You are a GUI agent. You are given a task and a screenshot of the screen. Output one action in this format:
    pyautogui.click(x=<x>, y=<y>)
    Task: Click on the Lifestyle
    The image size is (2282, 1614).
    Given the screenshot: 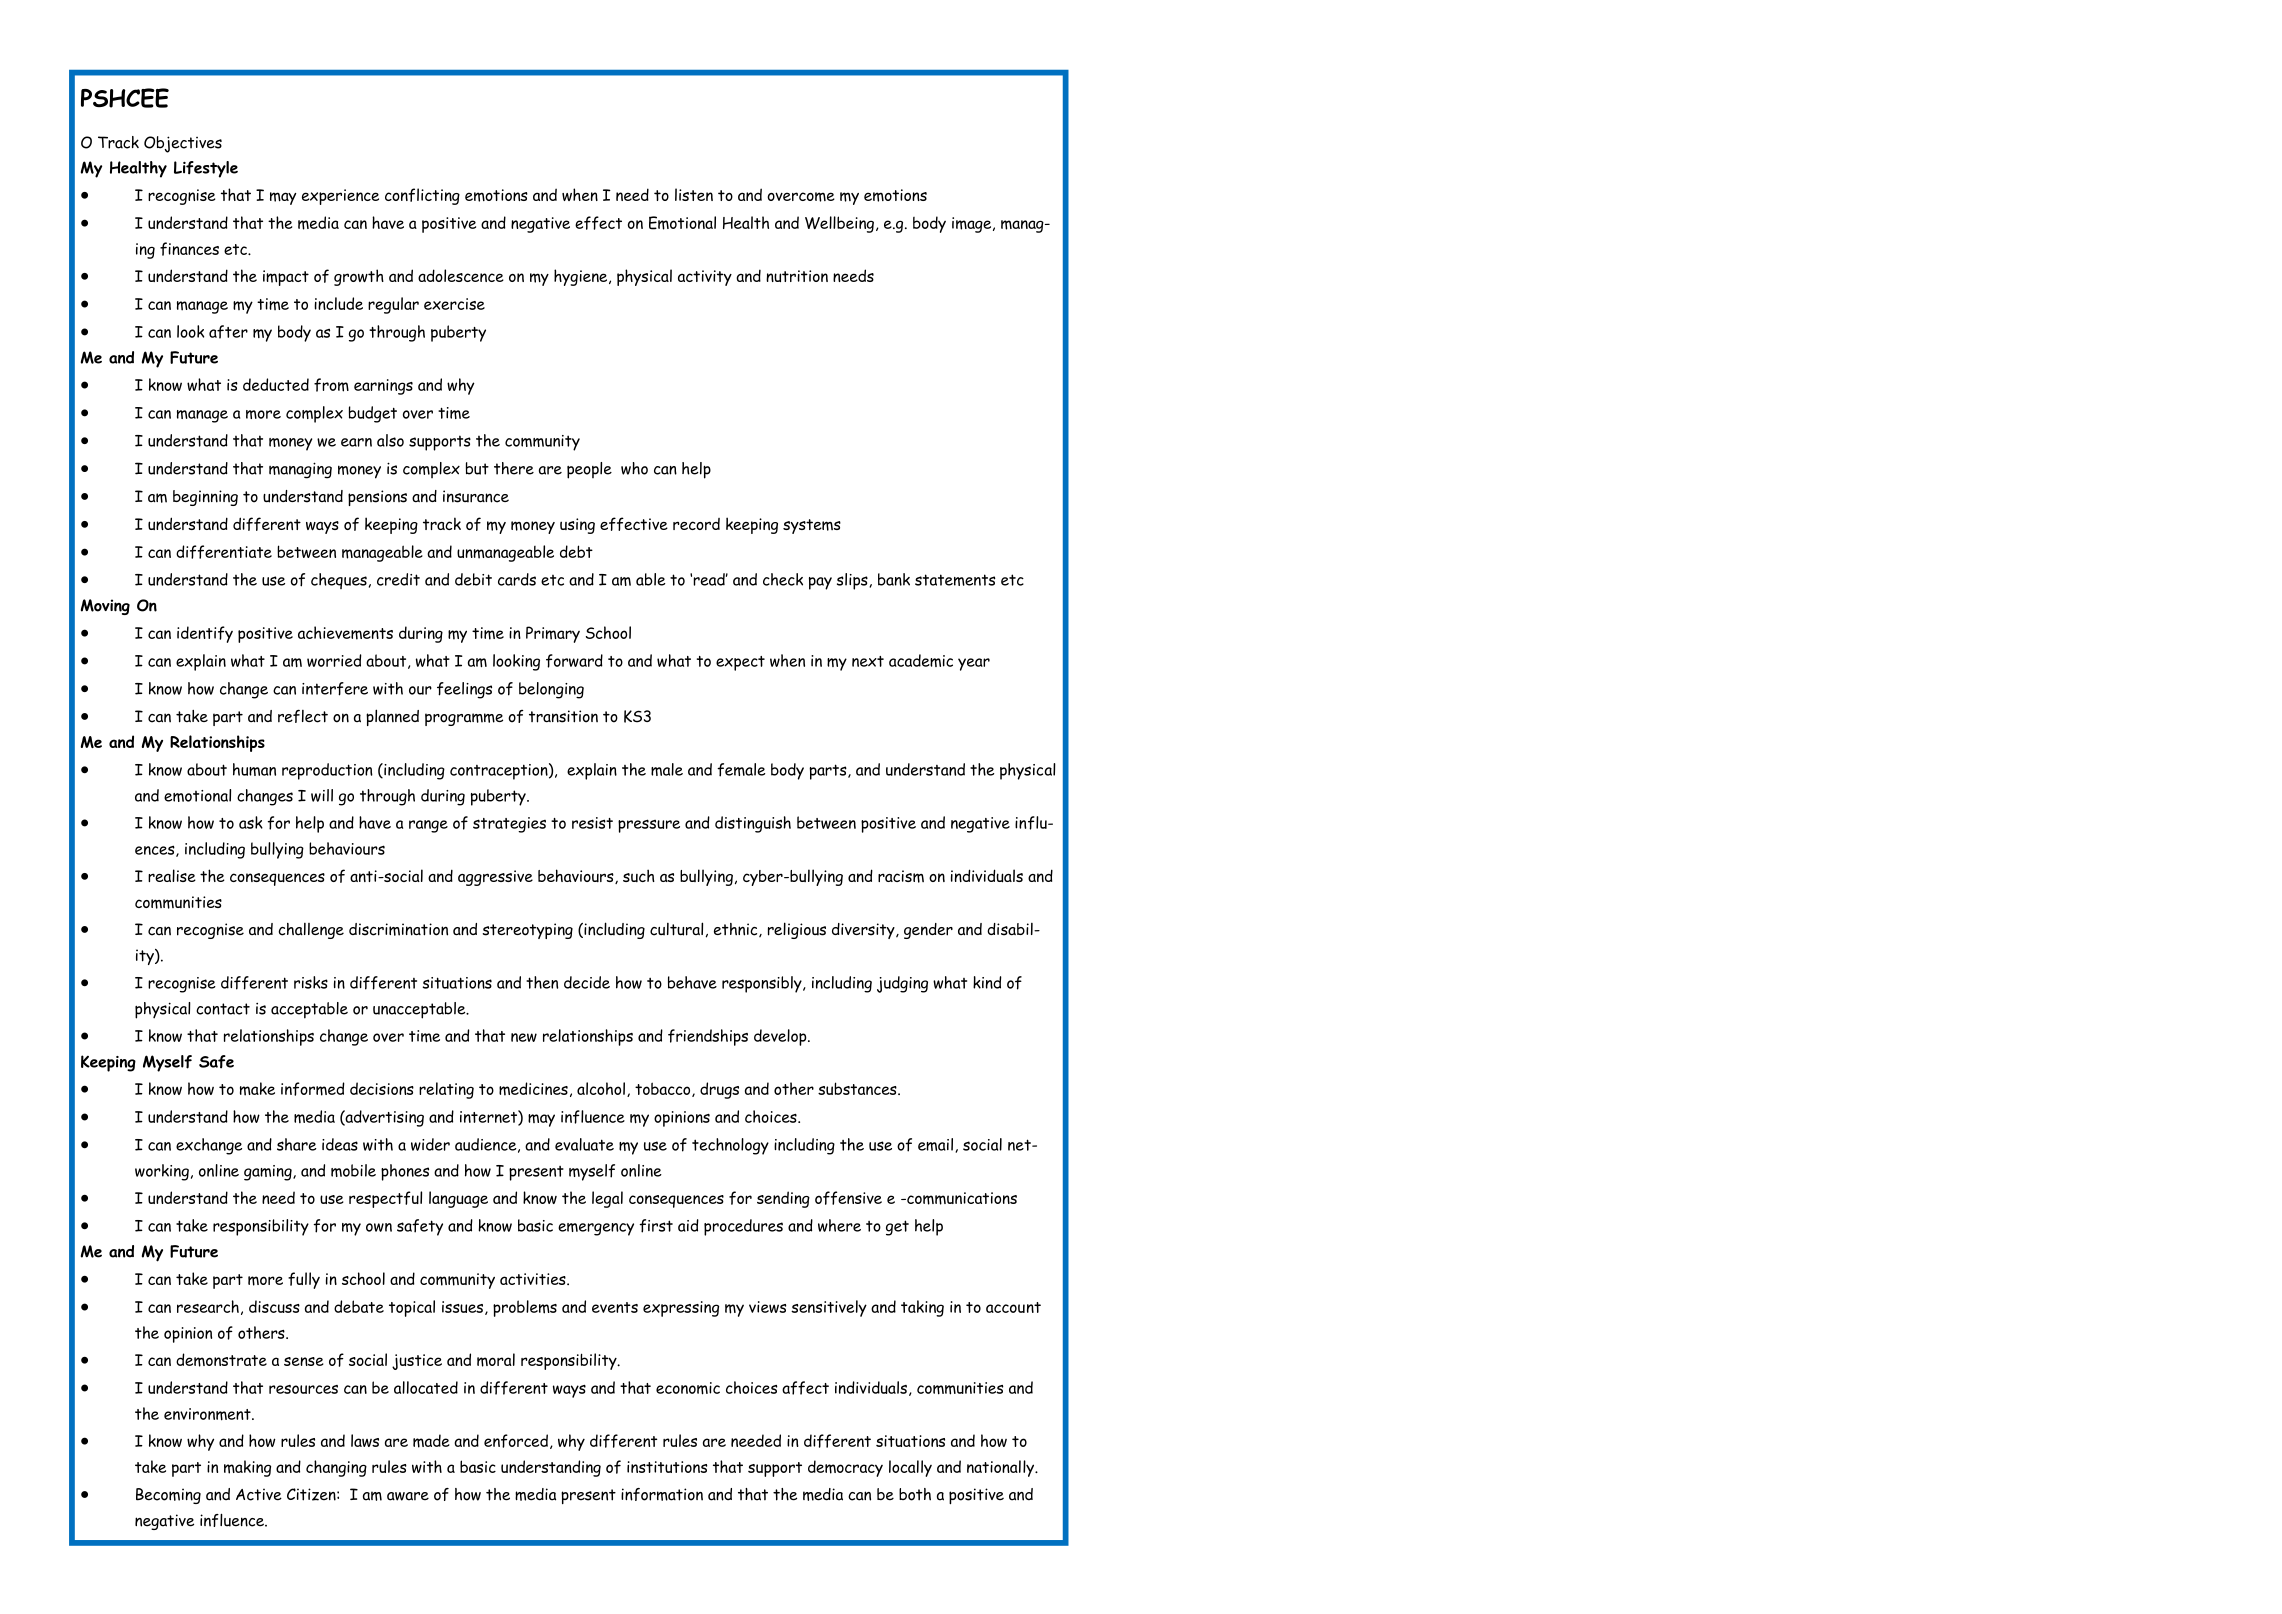 What is the action you would take?
    pyautogui.click(x=206, y=169)
